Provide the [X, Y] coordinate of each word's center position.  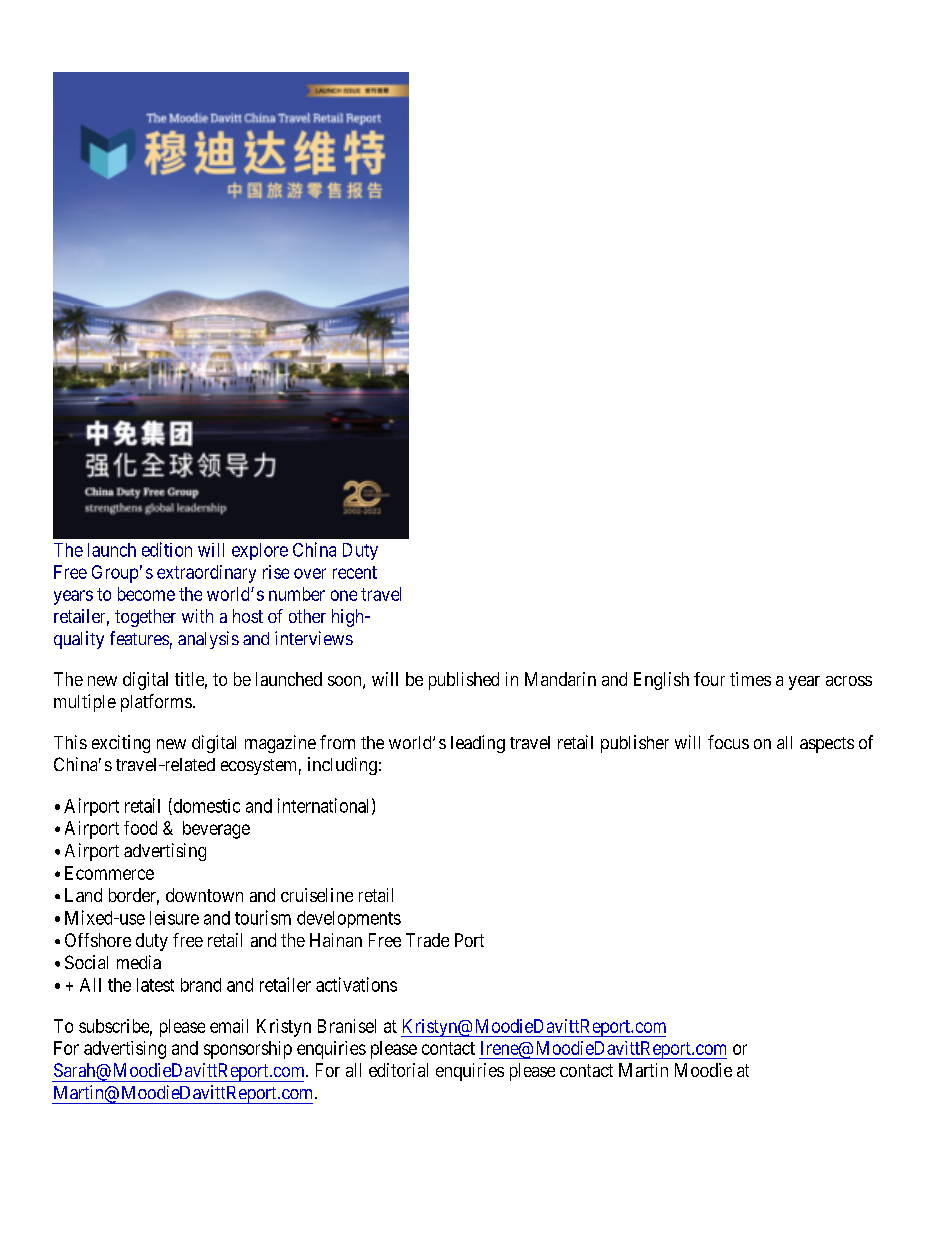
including [342, 766]
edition [167, 549]
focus [728, 742]
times [750, 679]
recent [355, 572]
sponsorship [248, 1050]
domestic [205, 806]
